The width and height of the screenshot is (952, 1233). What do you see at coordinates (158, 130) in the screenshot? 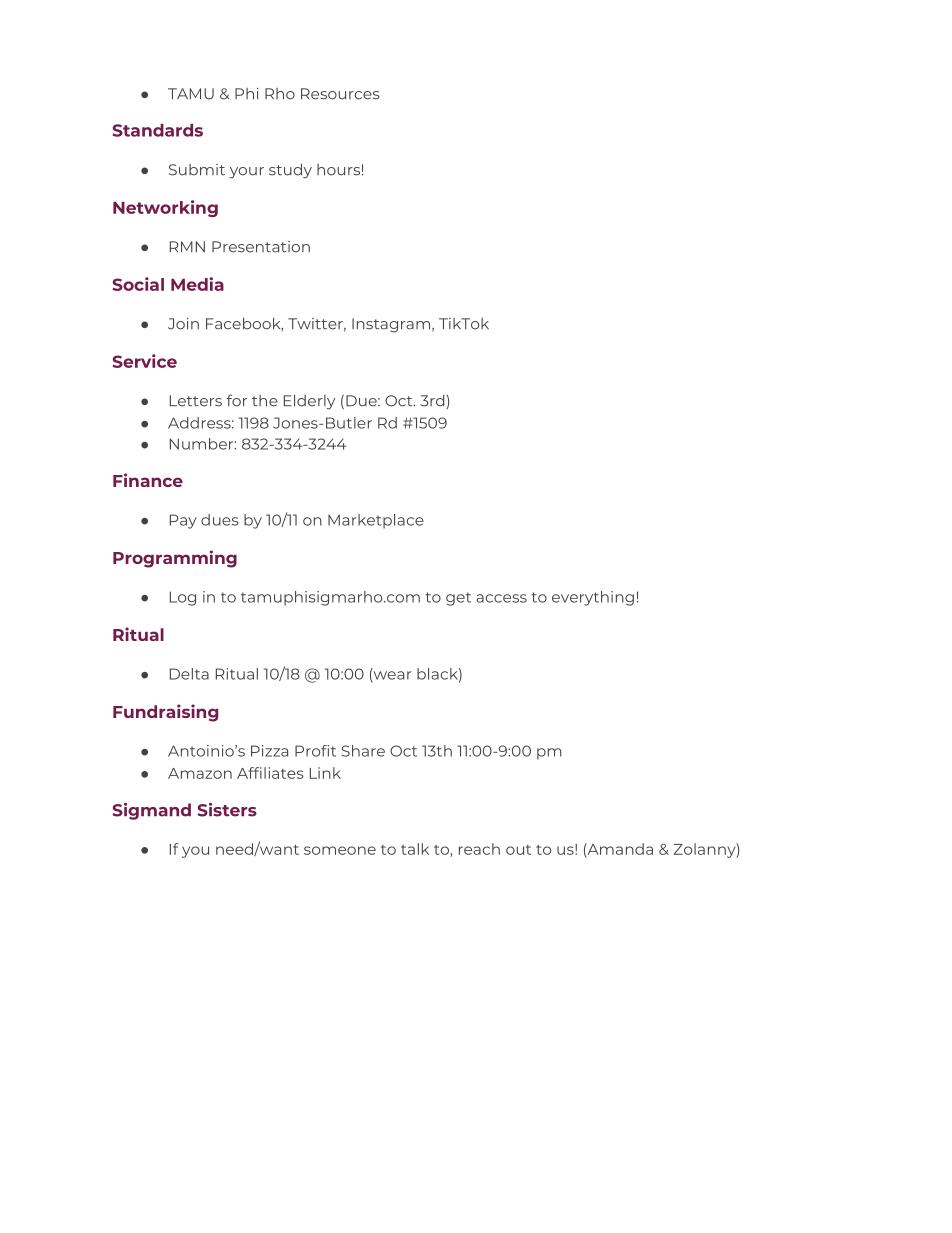
I see `Standards` at bounding box center [158, 130].
